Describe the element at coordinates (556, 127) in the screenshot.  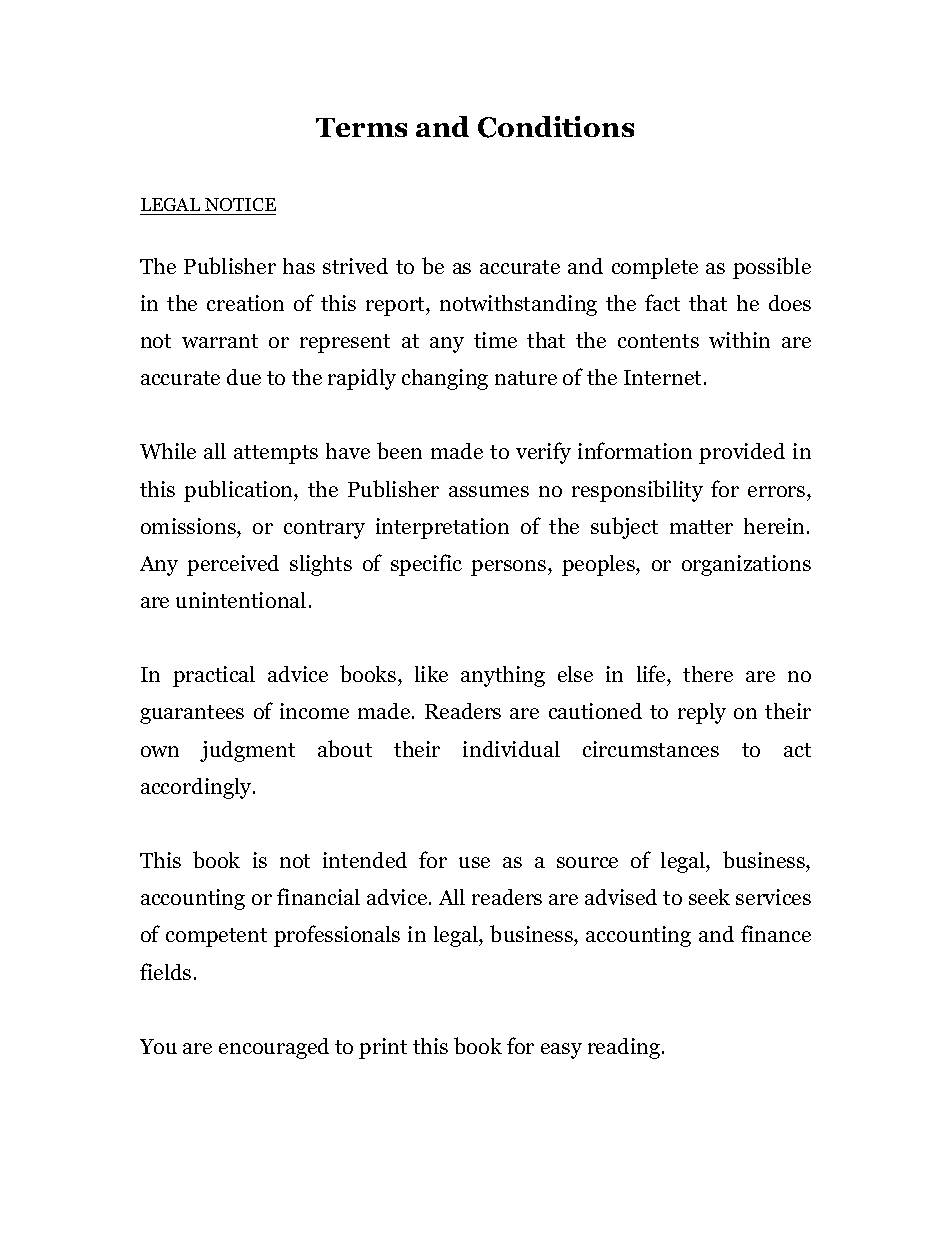
I see `Conditions` at that location.
